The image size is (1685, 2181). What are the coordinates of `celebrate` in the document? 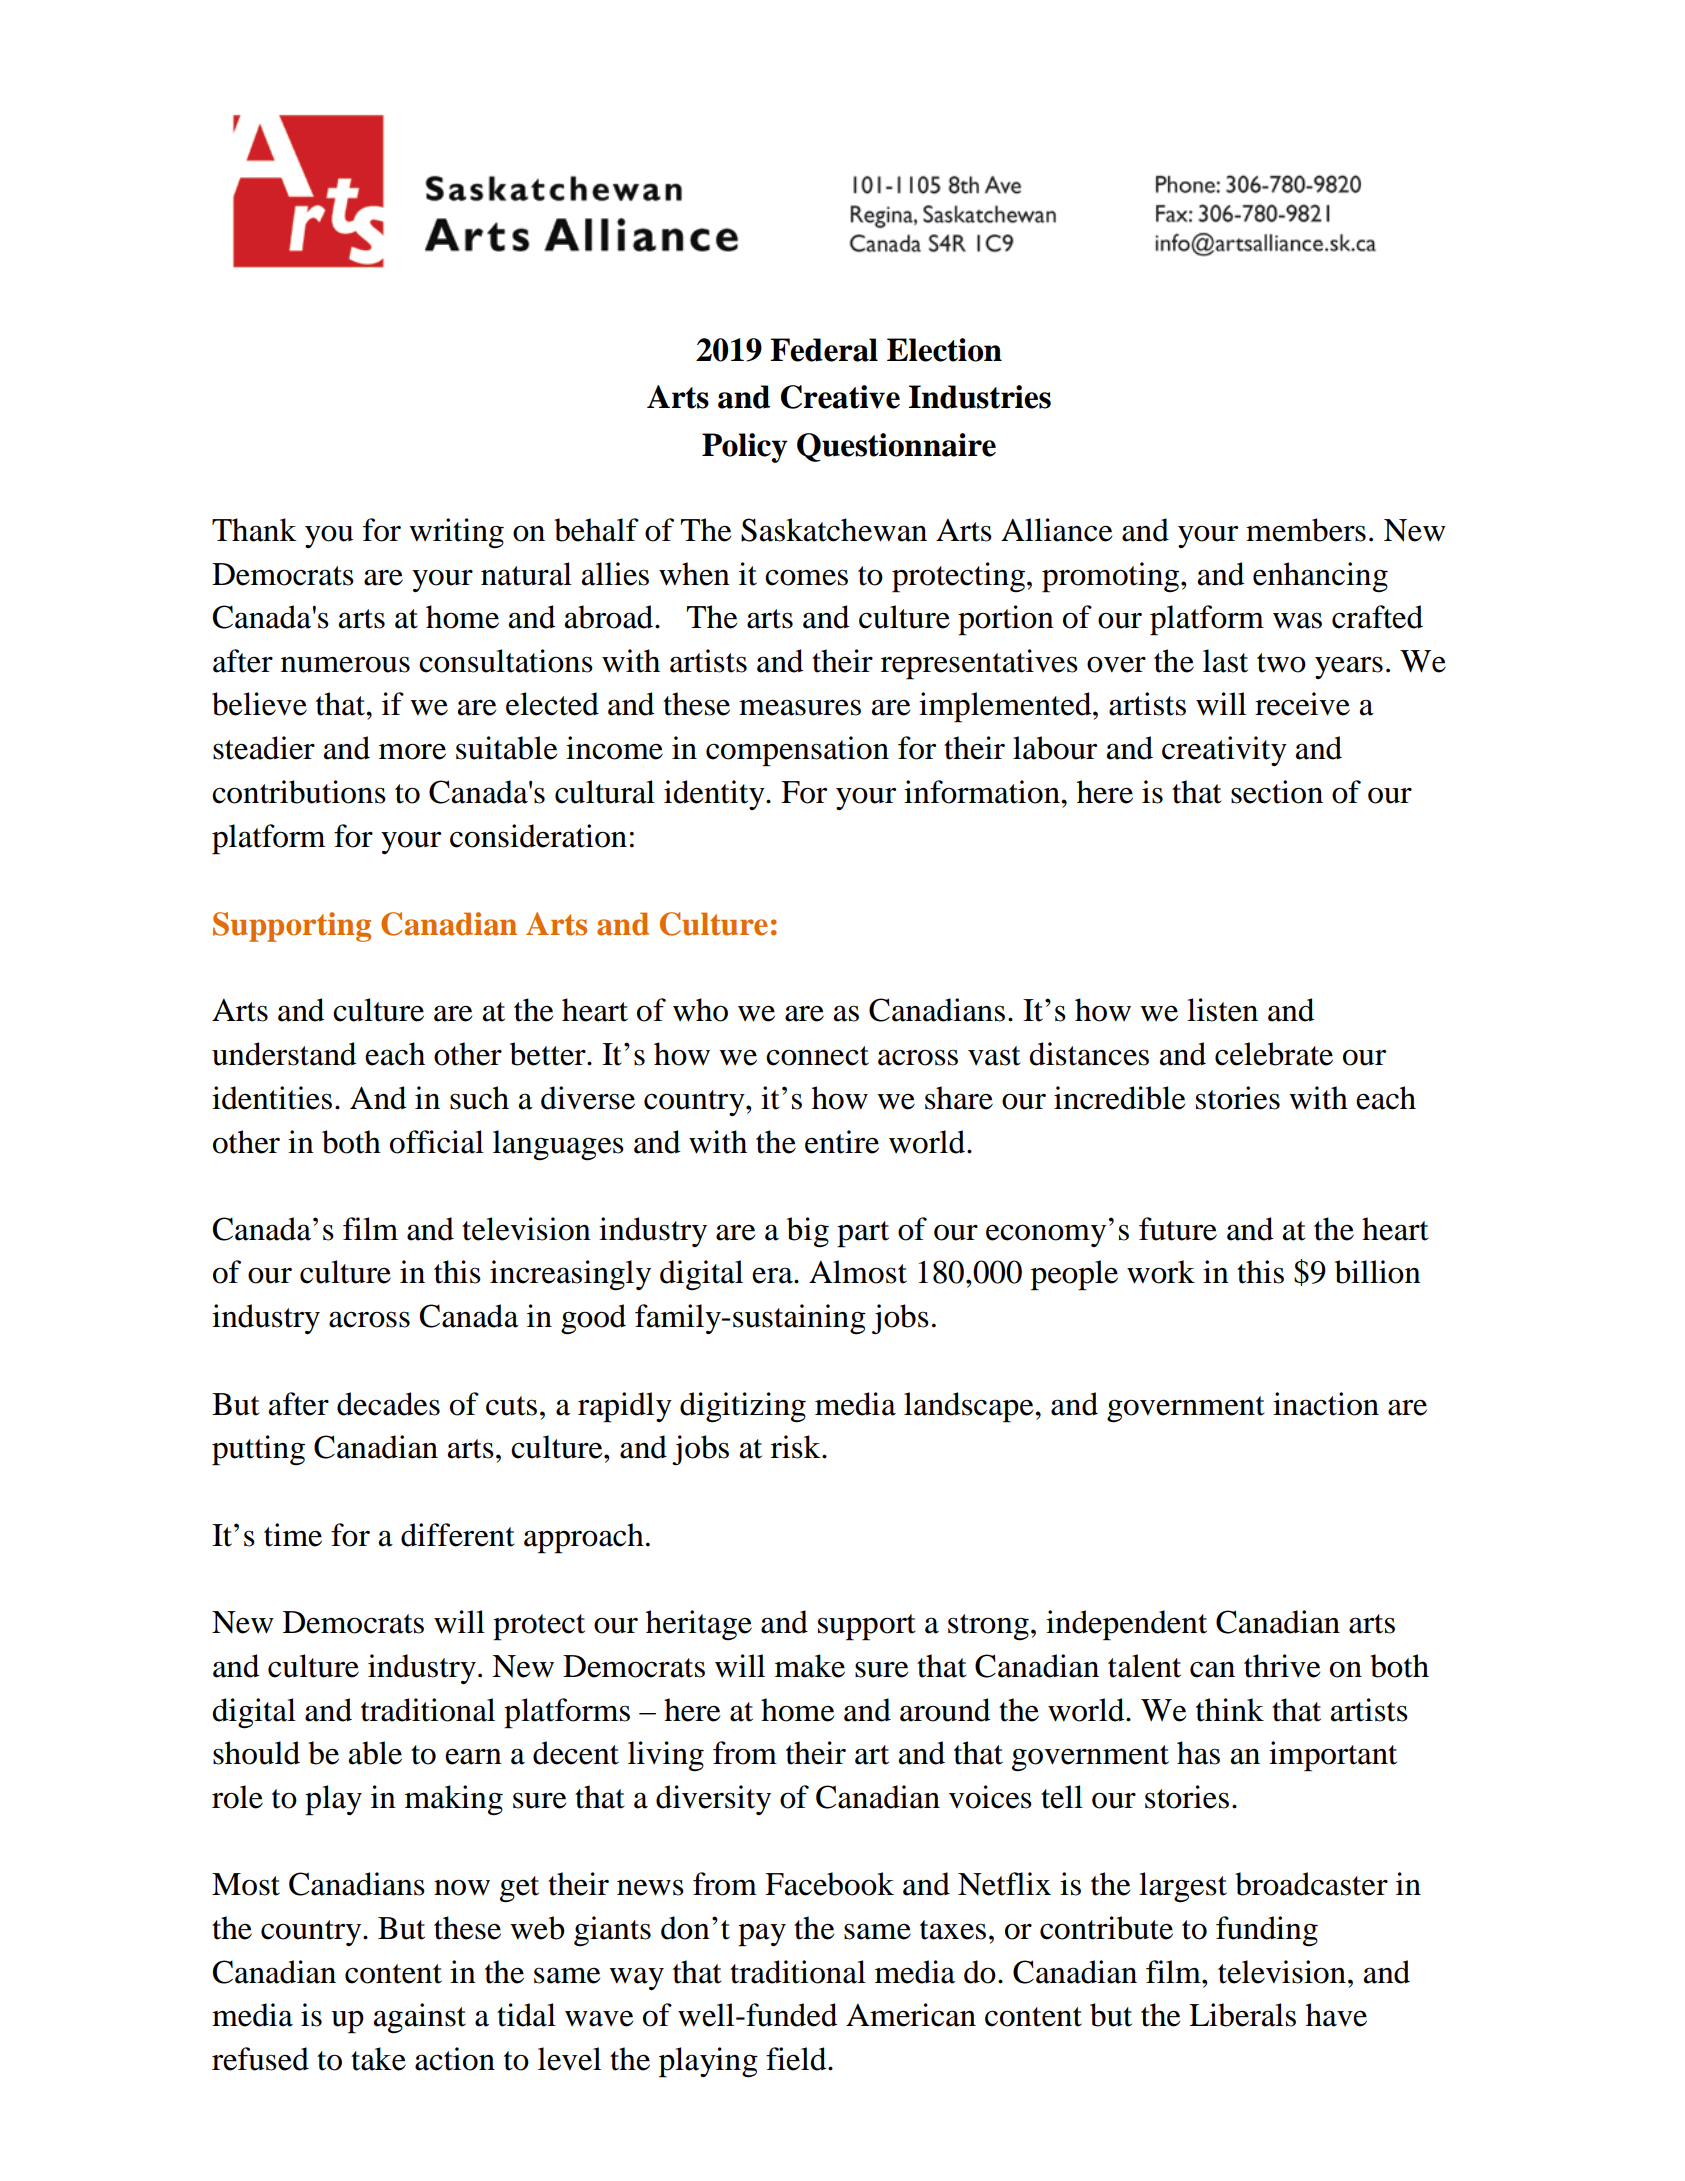 It's located at (1274, 1054).
